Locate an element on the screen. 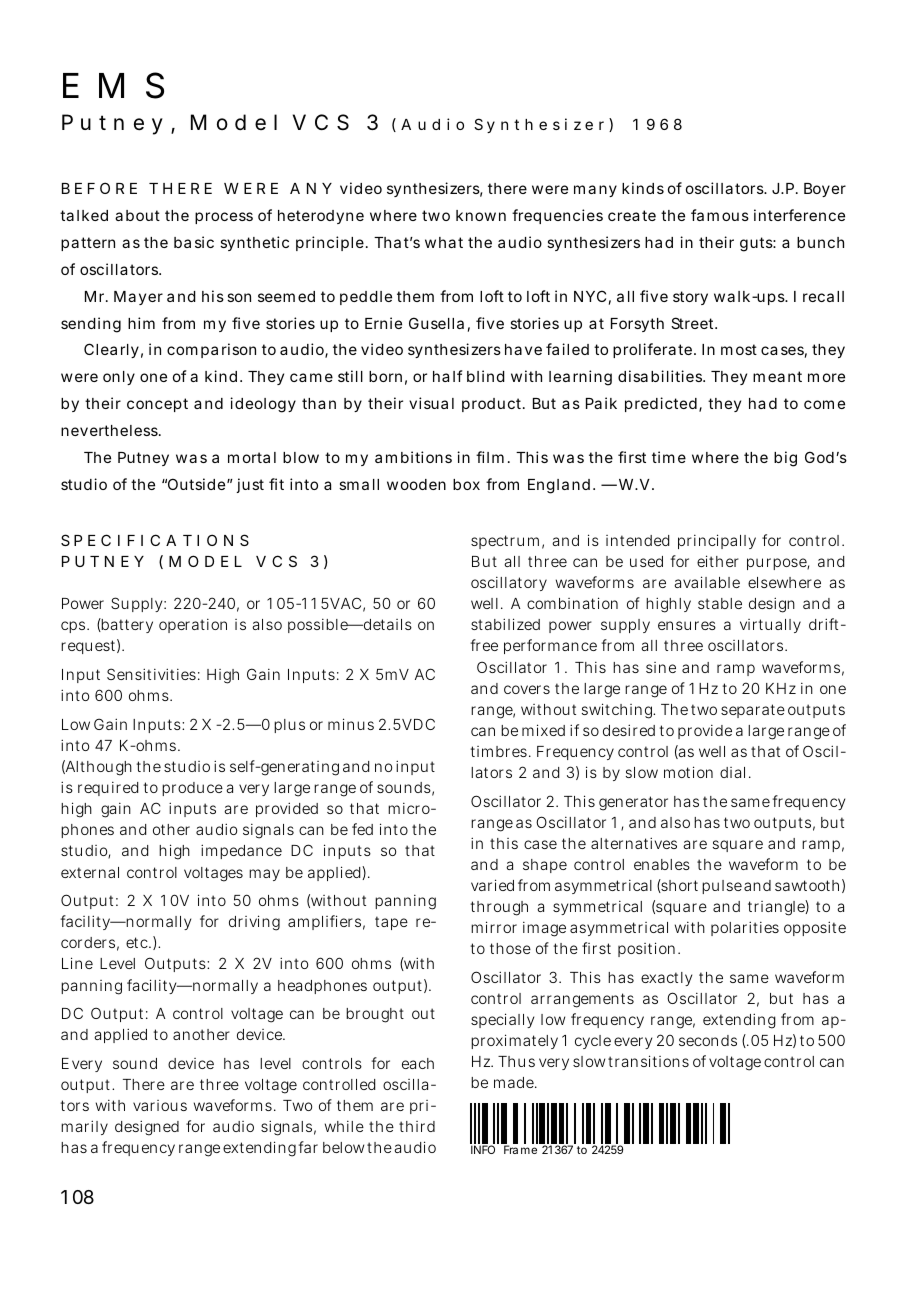 The height and width of the screenshot is (1305, 924). covers is located at coordinates (527, 689).
